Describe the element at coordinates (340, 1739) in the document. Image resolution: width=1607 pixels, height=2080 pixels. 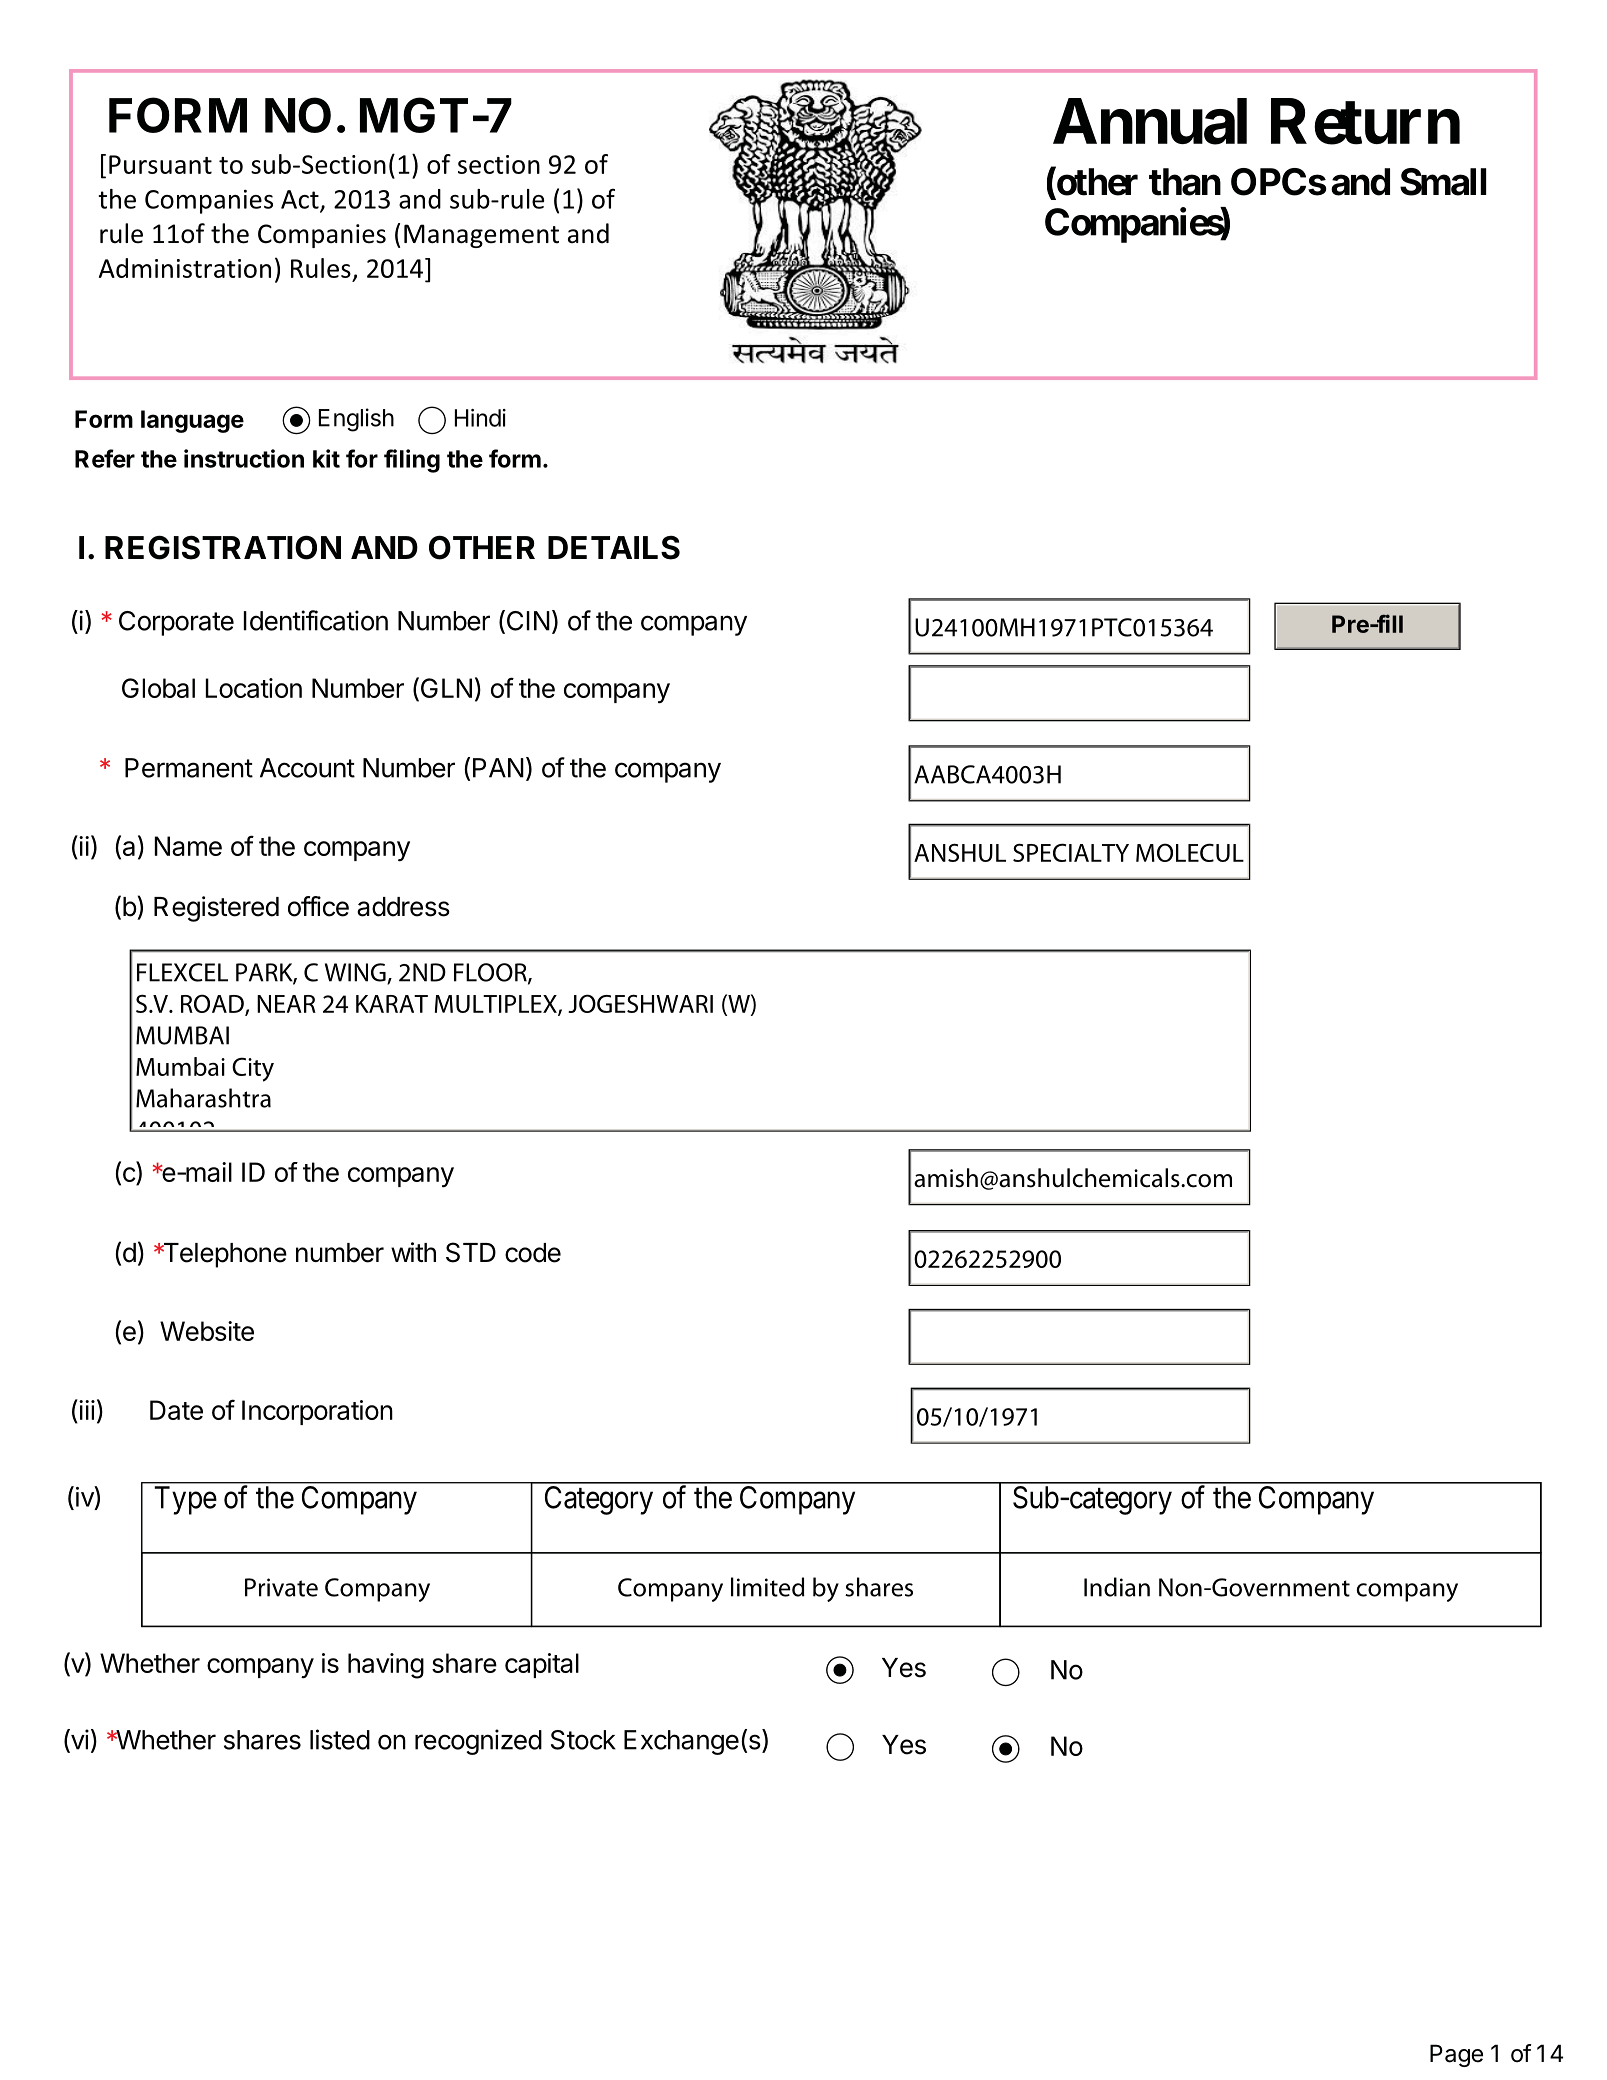
I see `listed` at that location.
